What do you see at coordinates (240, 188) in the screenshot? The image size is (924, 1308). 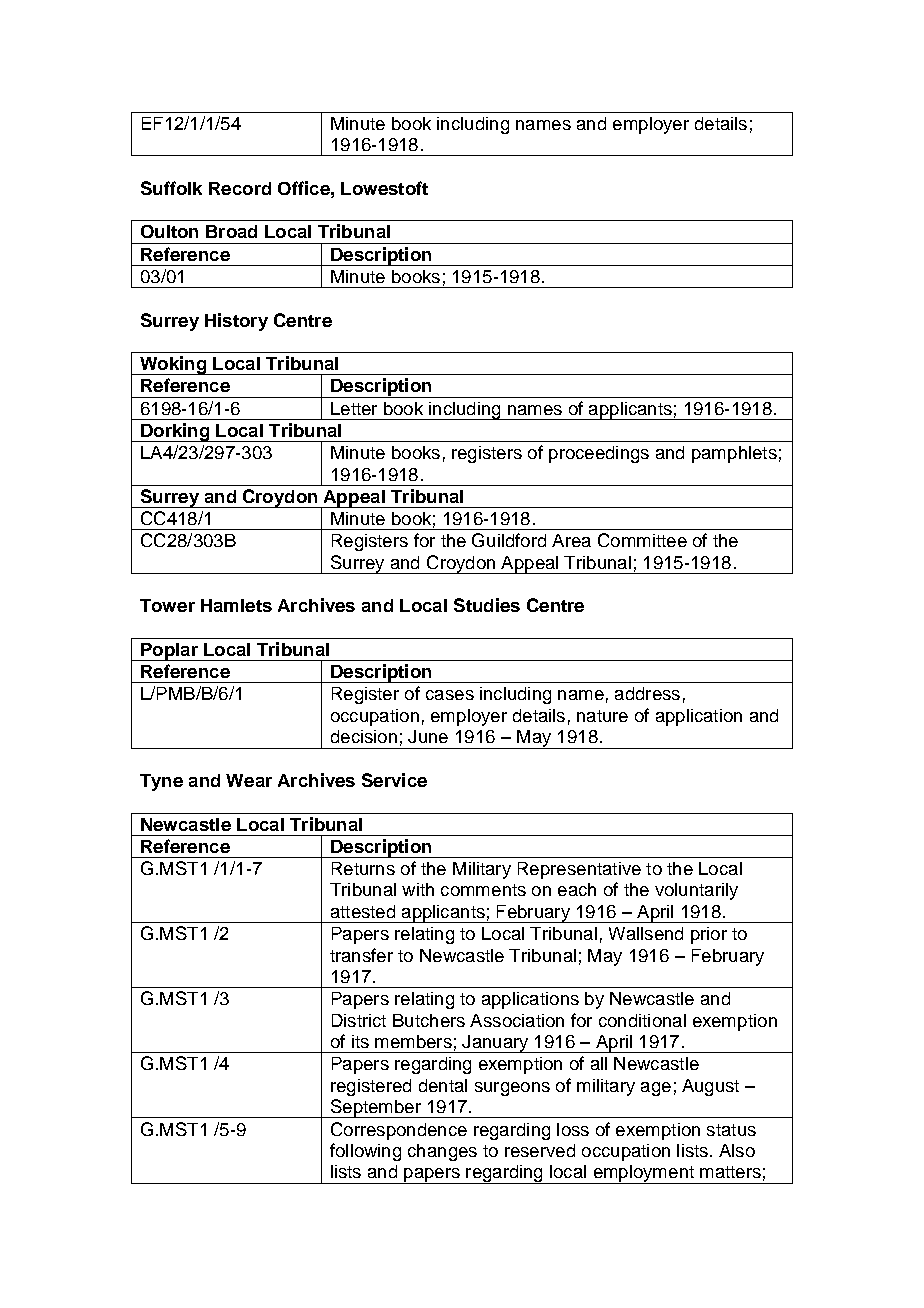 I see `Record` at bounding box center [240, 188].
